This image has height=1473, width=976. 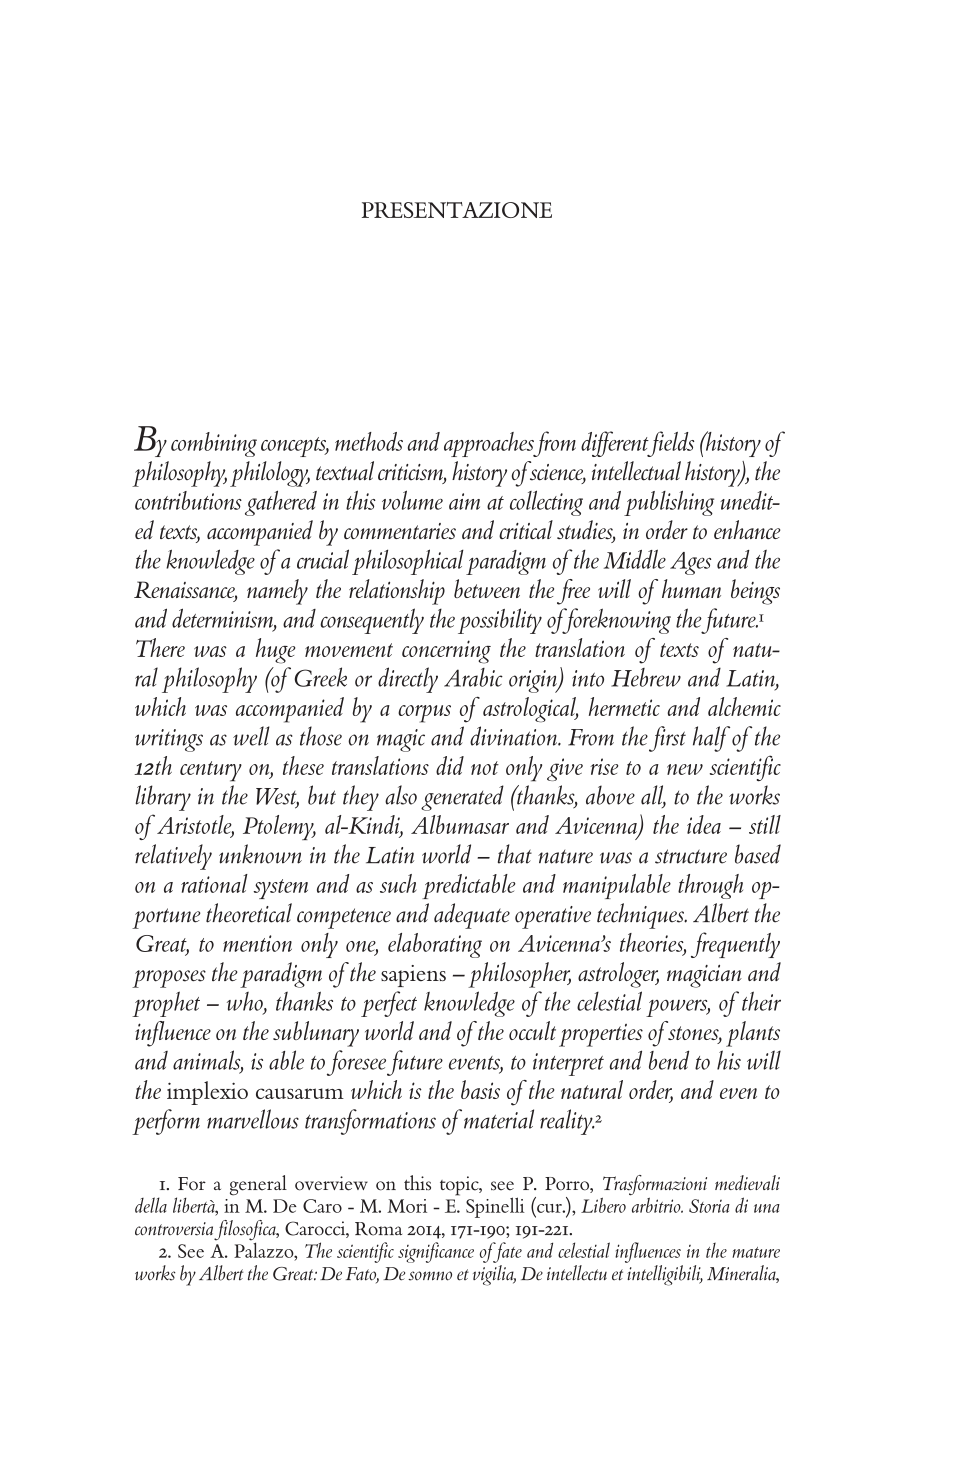 I want to click on unknown, so click(x=260, y=854).
